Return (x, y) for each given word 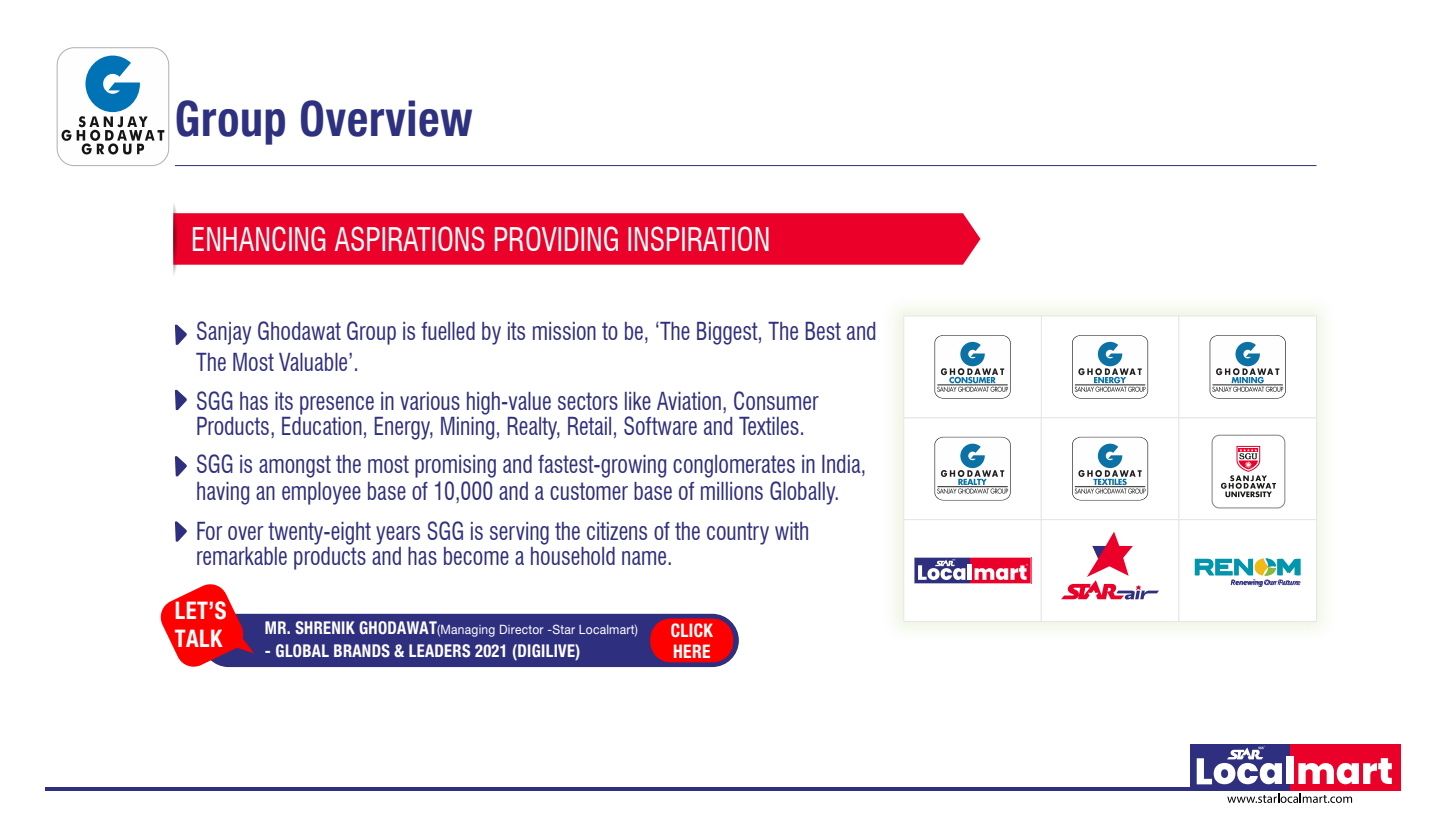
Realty (533, 428)
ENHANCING (259, 238)
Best (823, 331)
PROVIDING (556, 238)
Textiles (769, 426)
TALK (198, 639)
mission (564, 331)
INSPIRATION (698, 238)
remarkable (242, 556)
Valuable (314, 362)
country (738, 533)
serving (519, 533)
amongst (295, 466)
